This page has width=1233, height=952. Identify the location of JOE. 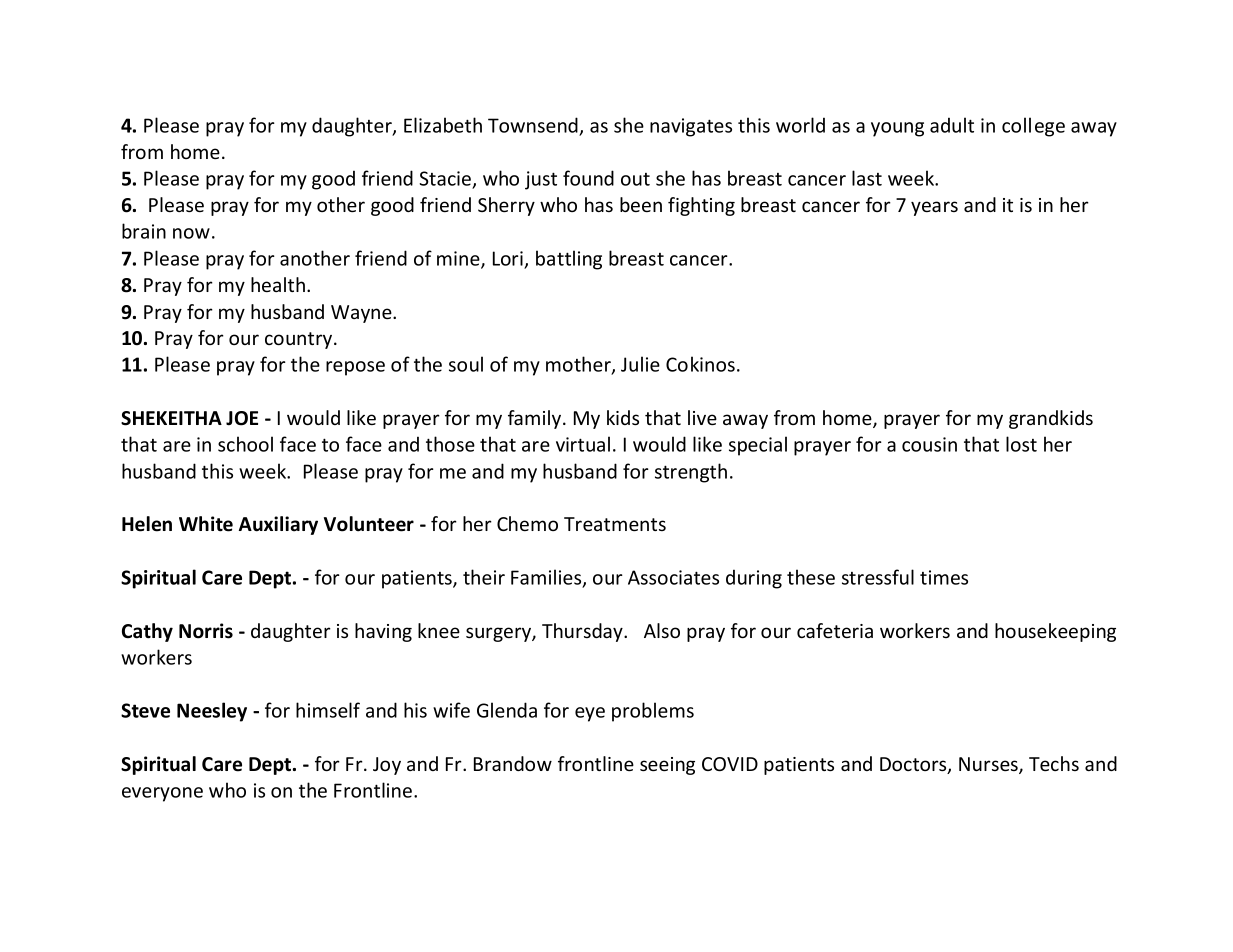
(242, 418).
